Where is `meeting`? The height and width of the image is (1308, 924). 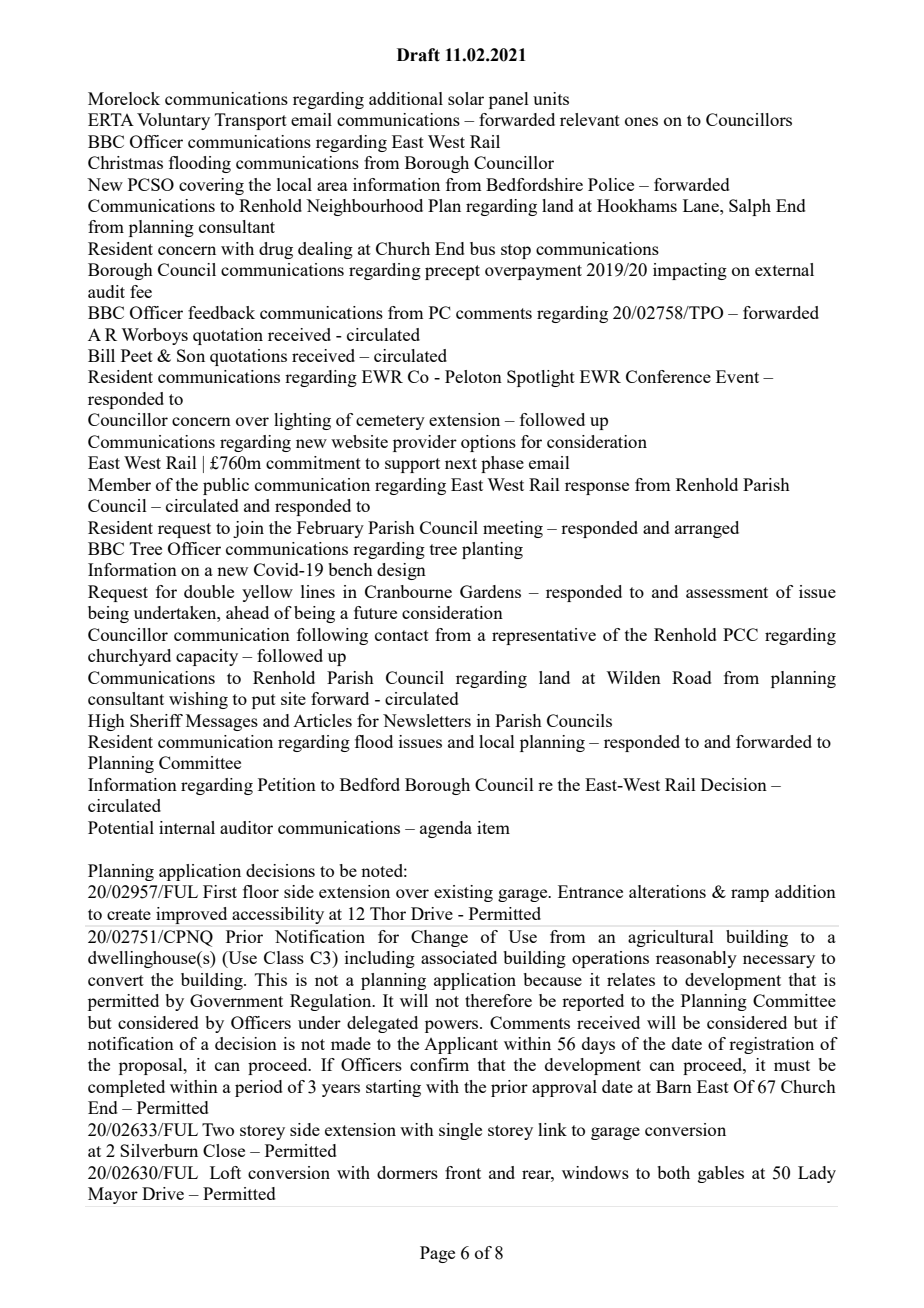 meeting is located at coordinates (513, 529).
